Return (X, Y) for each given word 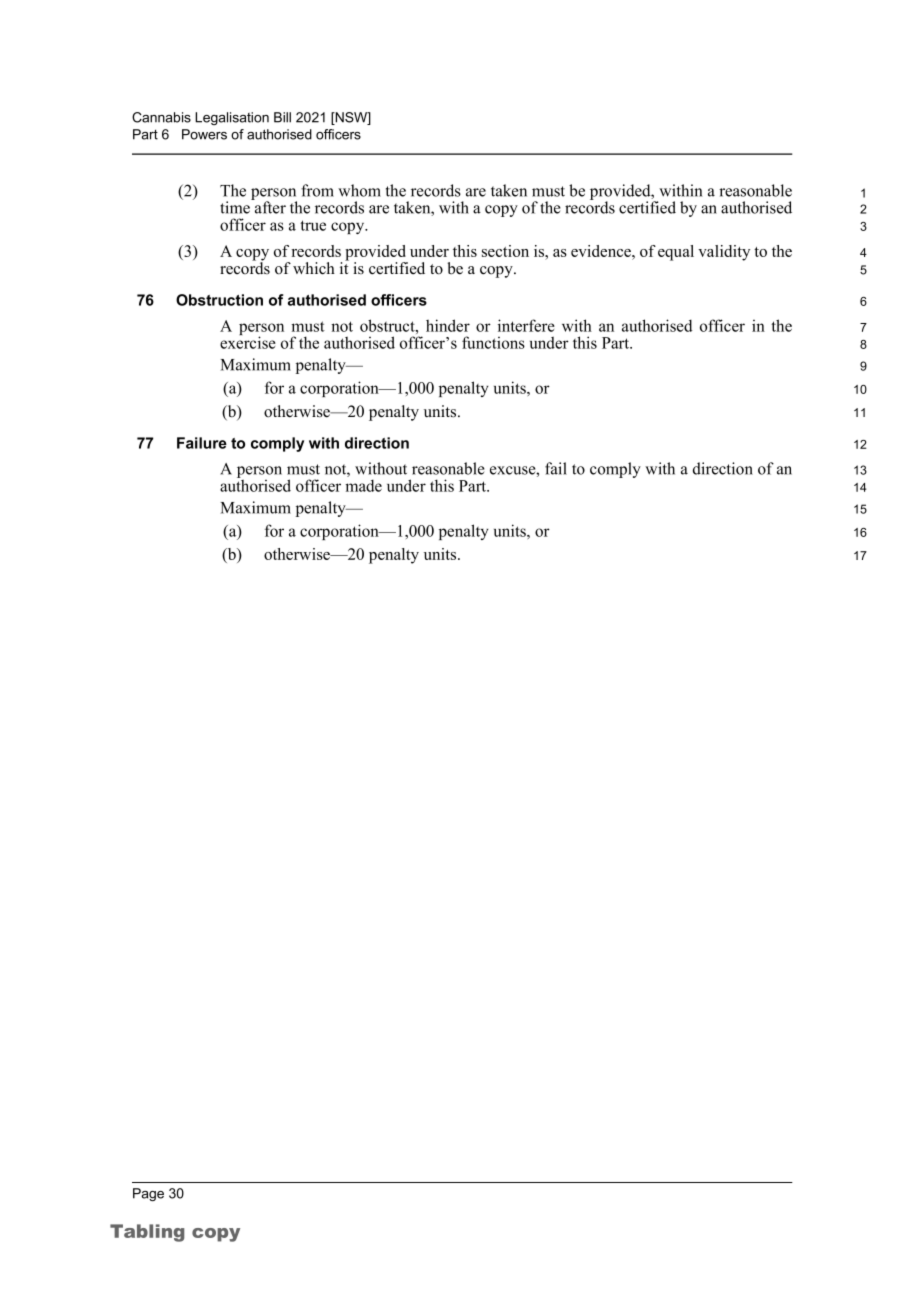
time (236, 206)
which (314, 268)
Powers (204, 134)
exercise (248, 341)
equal (676, 253)
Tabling (147, 1233)
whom (359, 190)
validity (724, 253)
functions (493, 342)
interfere (526, 325)
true (313, 225)
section (505, 251)
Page (148, 1194)
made (363, 486)
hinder (448, 325)
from (317, 190)
